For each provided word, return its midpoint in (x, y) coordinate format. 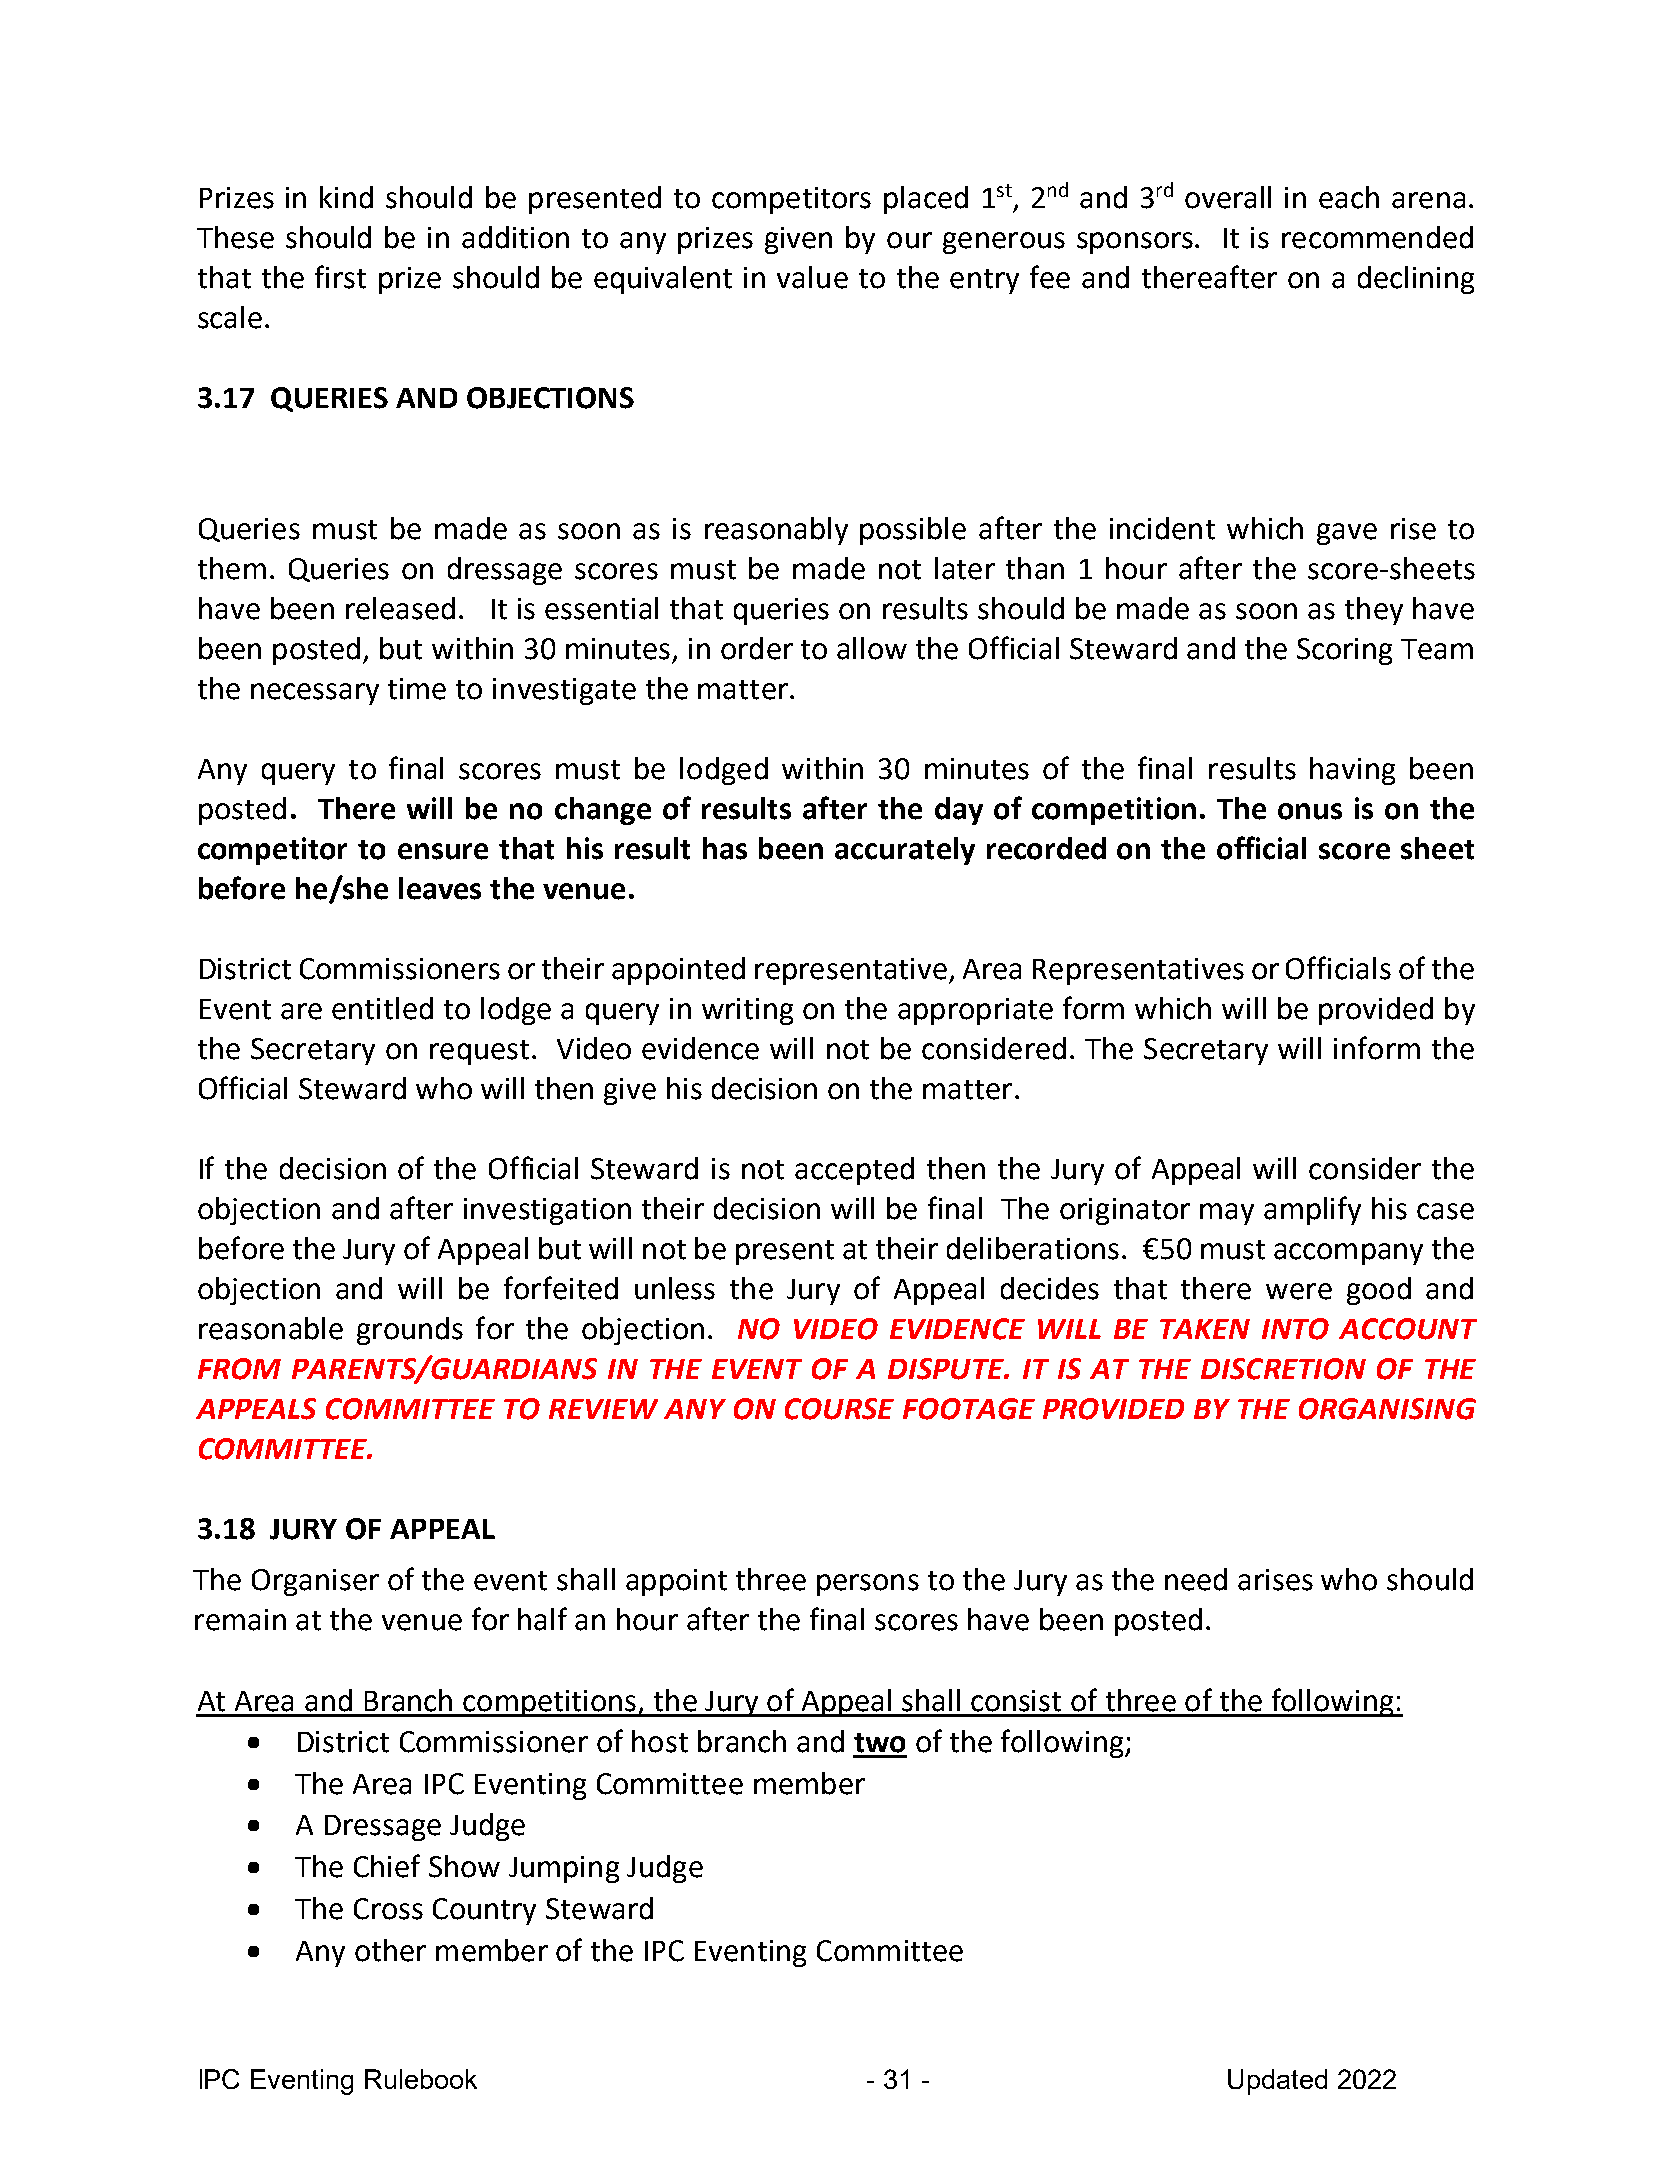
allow (872, 648)
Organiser (315, 1582)
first (340, 277)
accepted (854, 1171)
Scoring (1344, 651)
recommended (1377, 237)
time (417, 689)
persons (868, 1585)
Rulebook (421, 2079)
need (1196, 1579)
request (479, 1052)
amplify (1312, 1210)
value (812, 277)
